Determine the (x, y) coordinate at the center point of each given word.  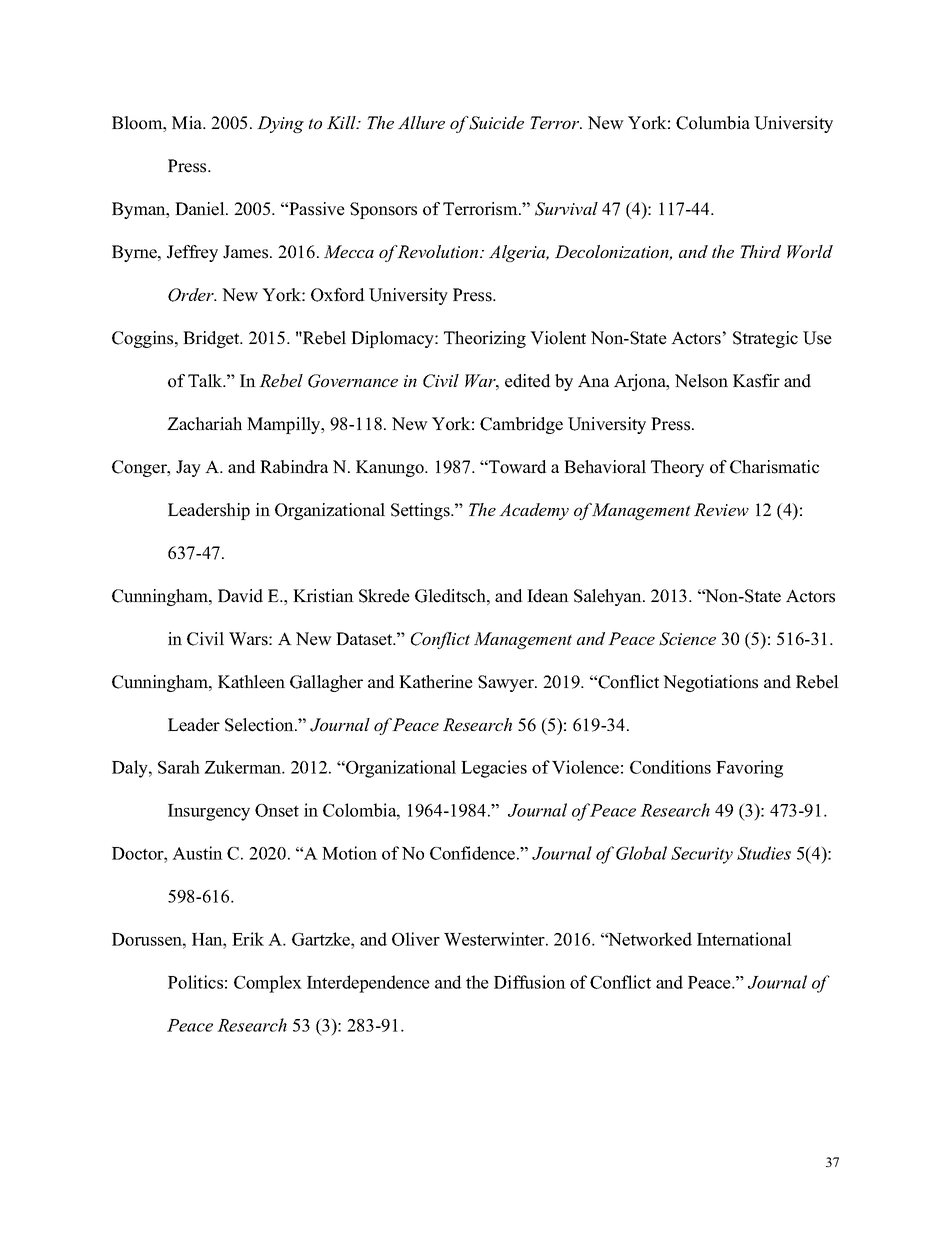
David (240, 596)
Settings (421, 511)
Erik (248, 939)
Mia (188, 122)
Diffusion (530, 982)
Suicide (496, 123)
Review (721, 509)
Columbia (713, 123)
